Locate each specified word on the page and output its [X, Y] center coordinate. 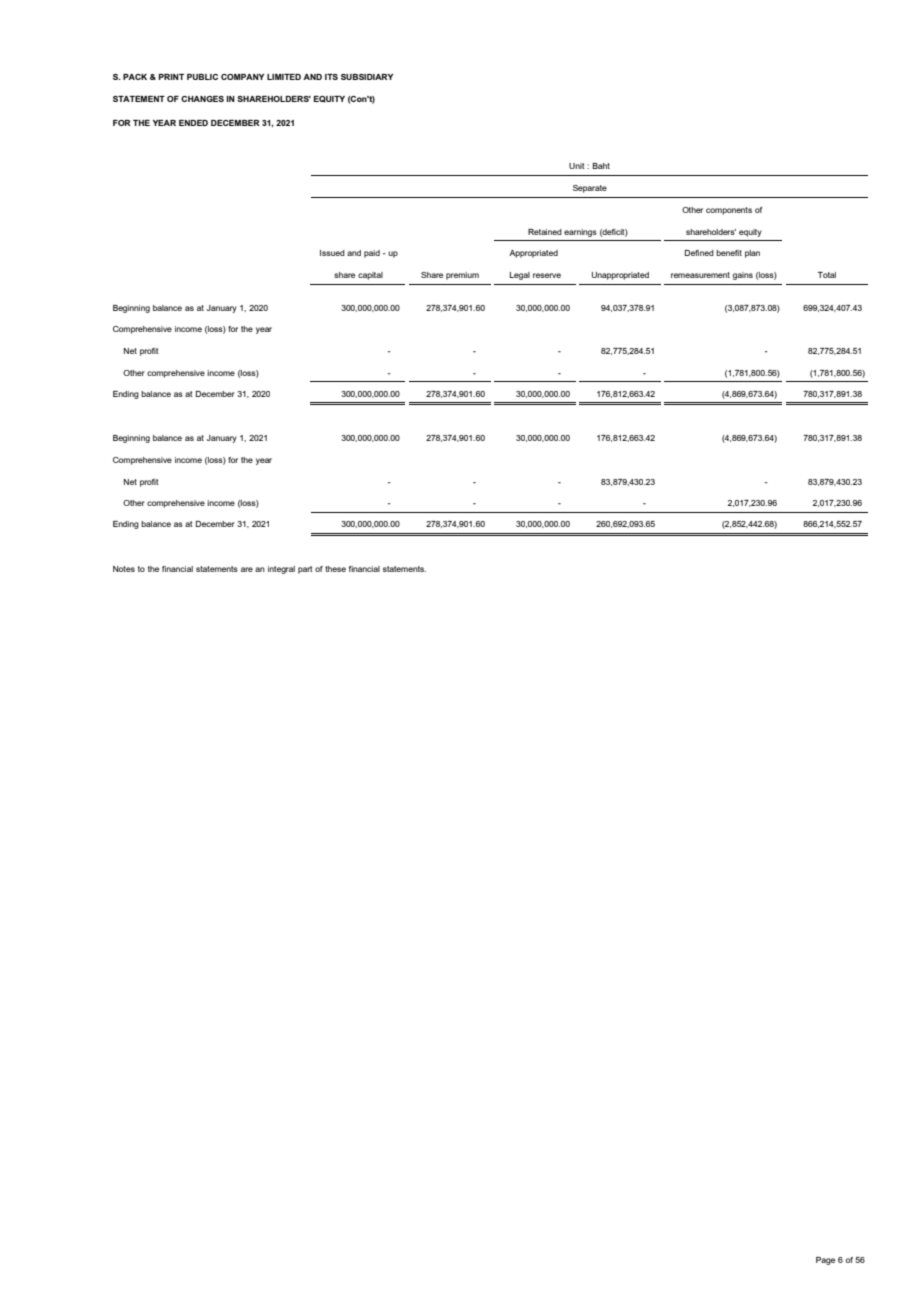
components [729, 211]
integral [281, 570]
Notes [124, 569]
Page [825, 1261]
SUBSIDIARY [367, 77]
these [335, 569]
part [305, 570]
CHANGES [202, 99]
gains [743, 276]
